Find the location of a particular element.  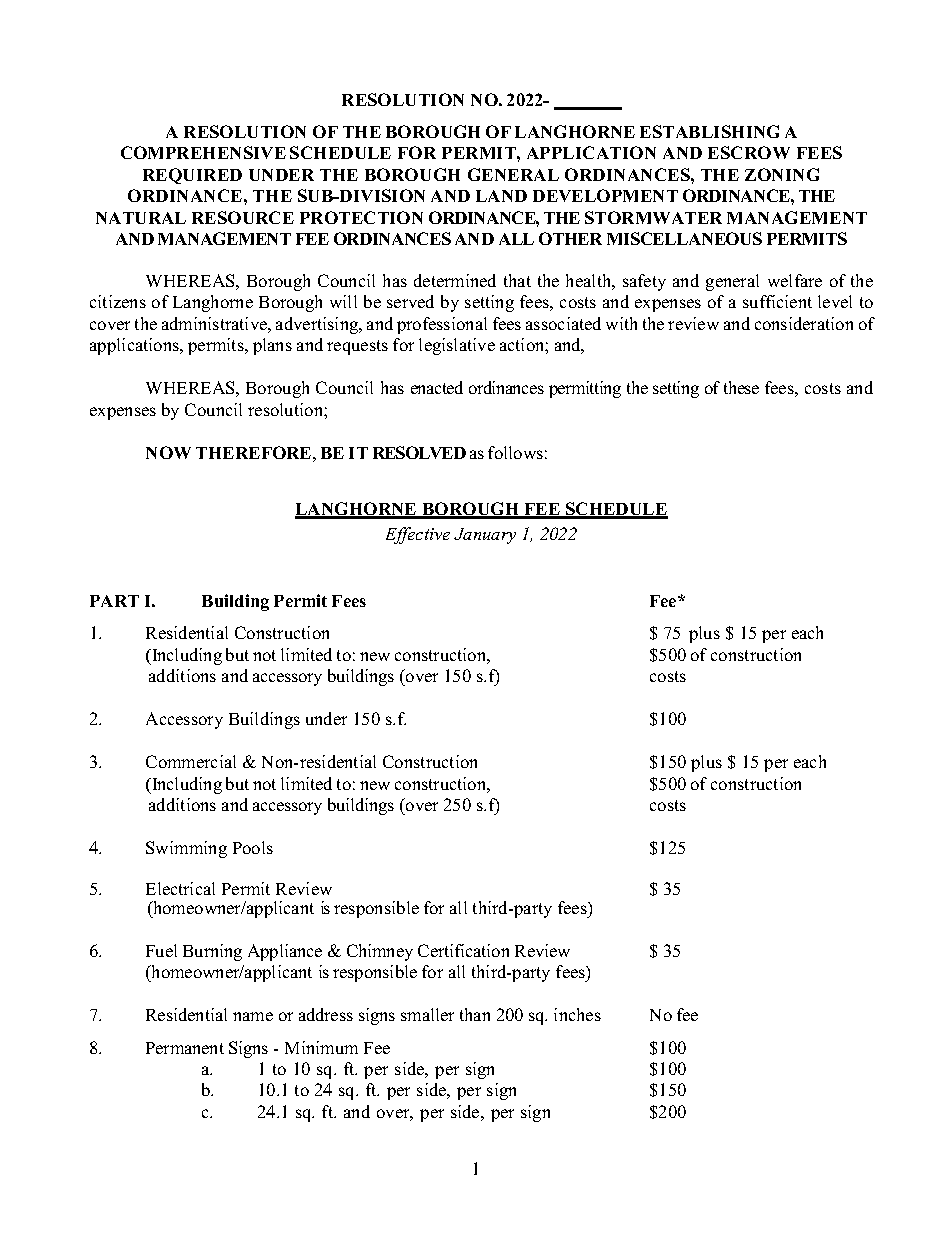

January is located at coordinates (485, 536).
